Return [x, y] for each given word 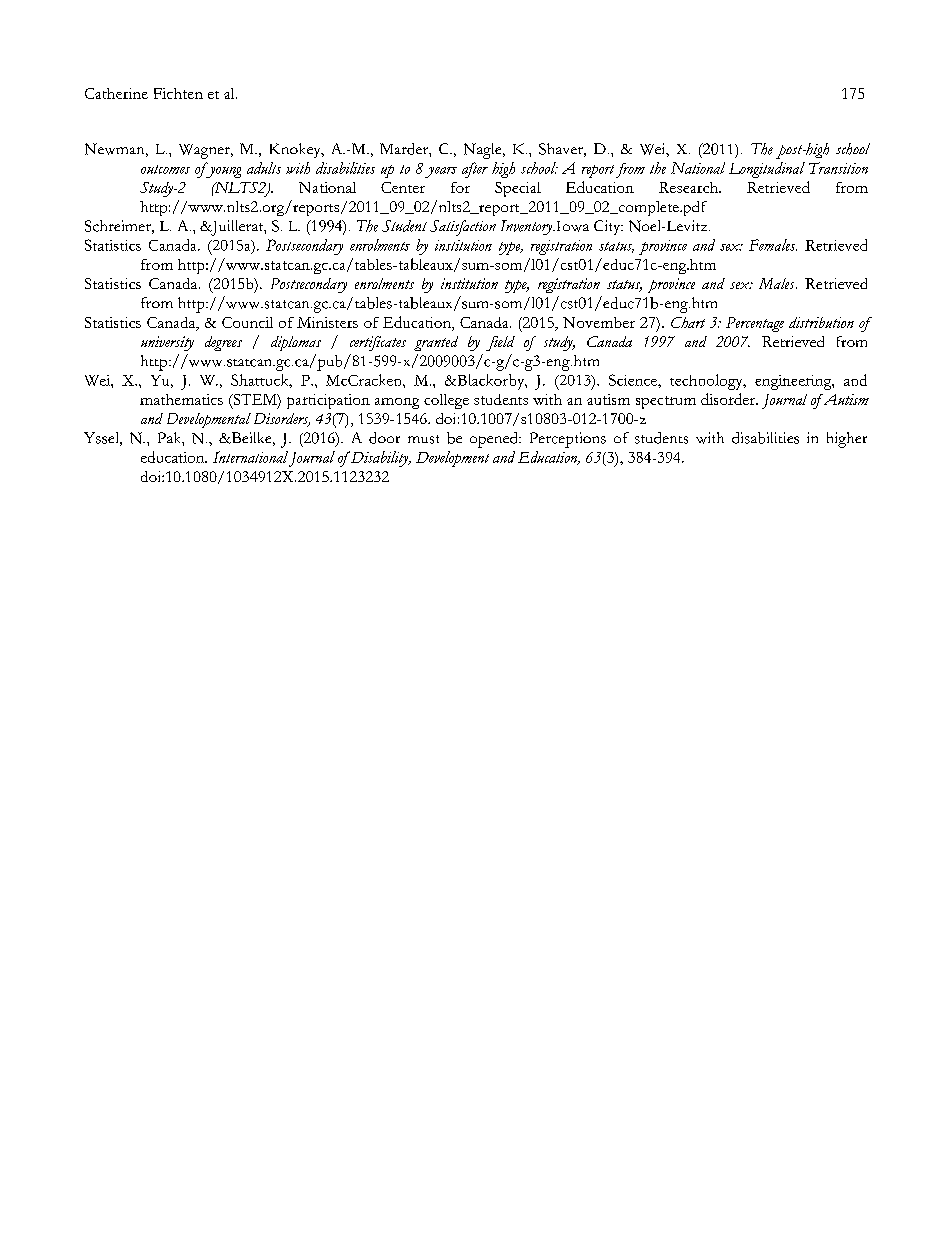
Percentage [755, 324]
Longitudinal [767, 170]
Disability [380, 459]
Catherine [116, 93]
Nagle [484, 151]
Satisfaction [463, 228]
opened [495, 440]
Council [247, 322]
